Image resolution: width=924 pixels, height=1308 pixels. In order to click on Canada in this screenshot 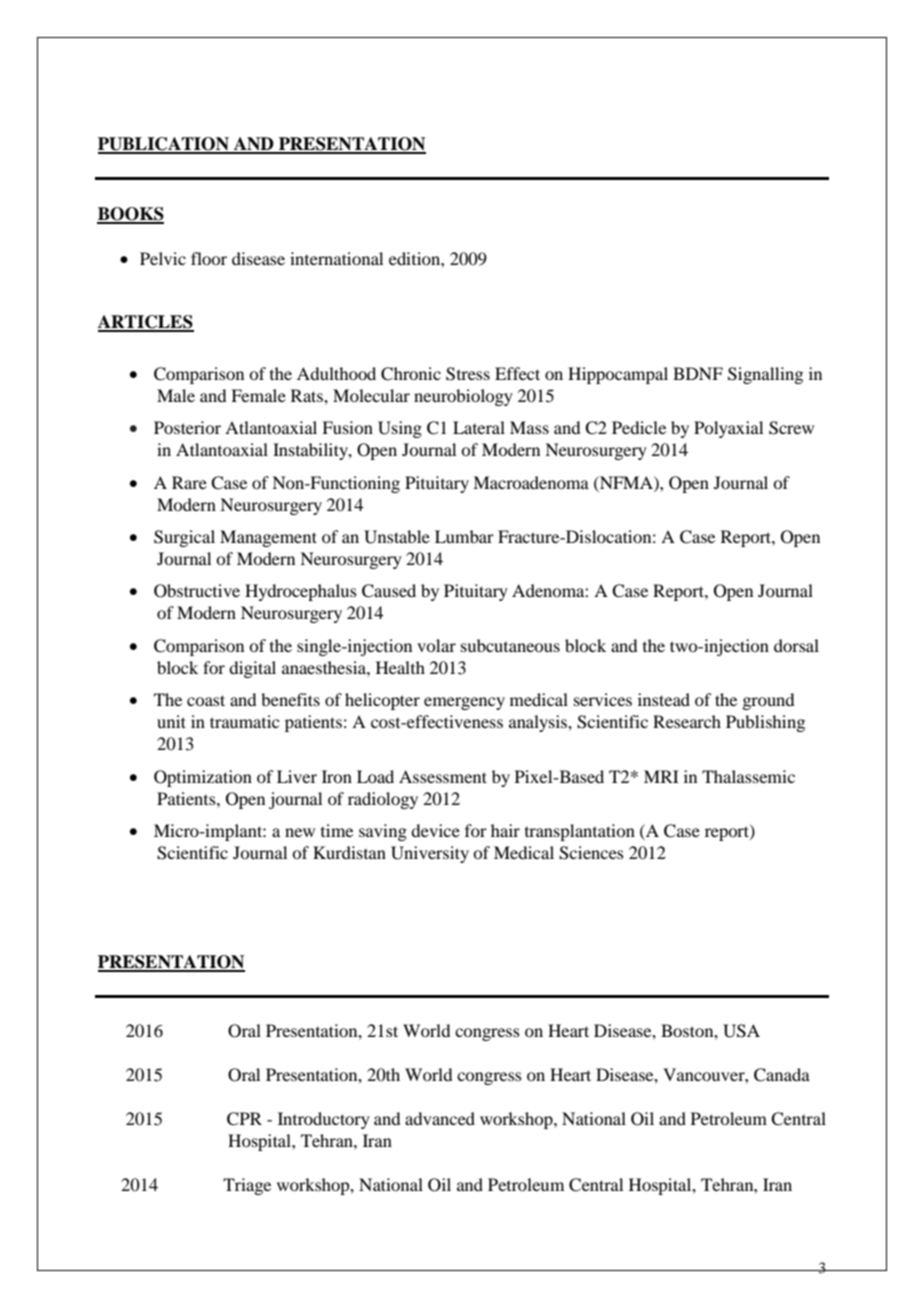, I will do `click(782, 1075)`.
